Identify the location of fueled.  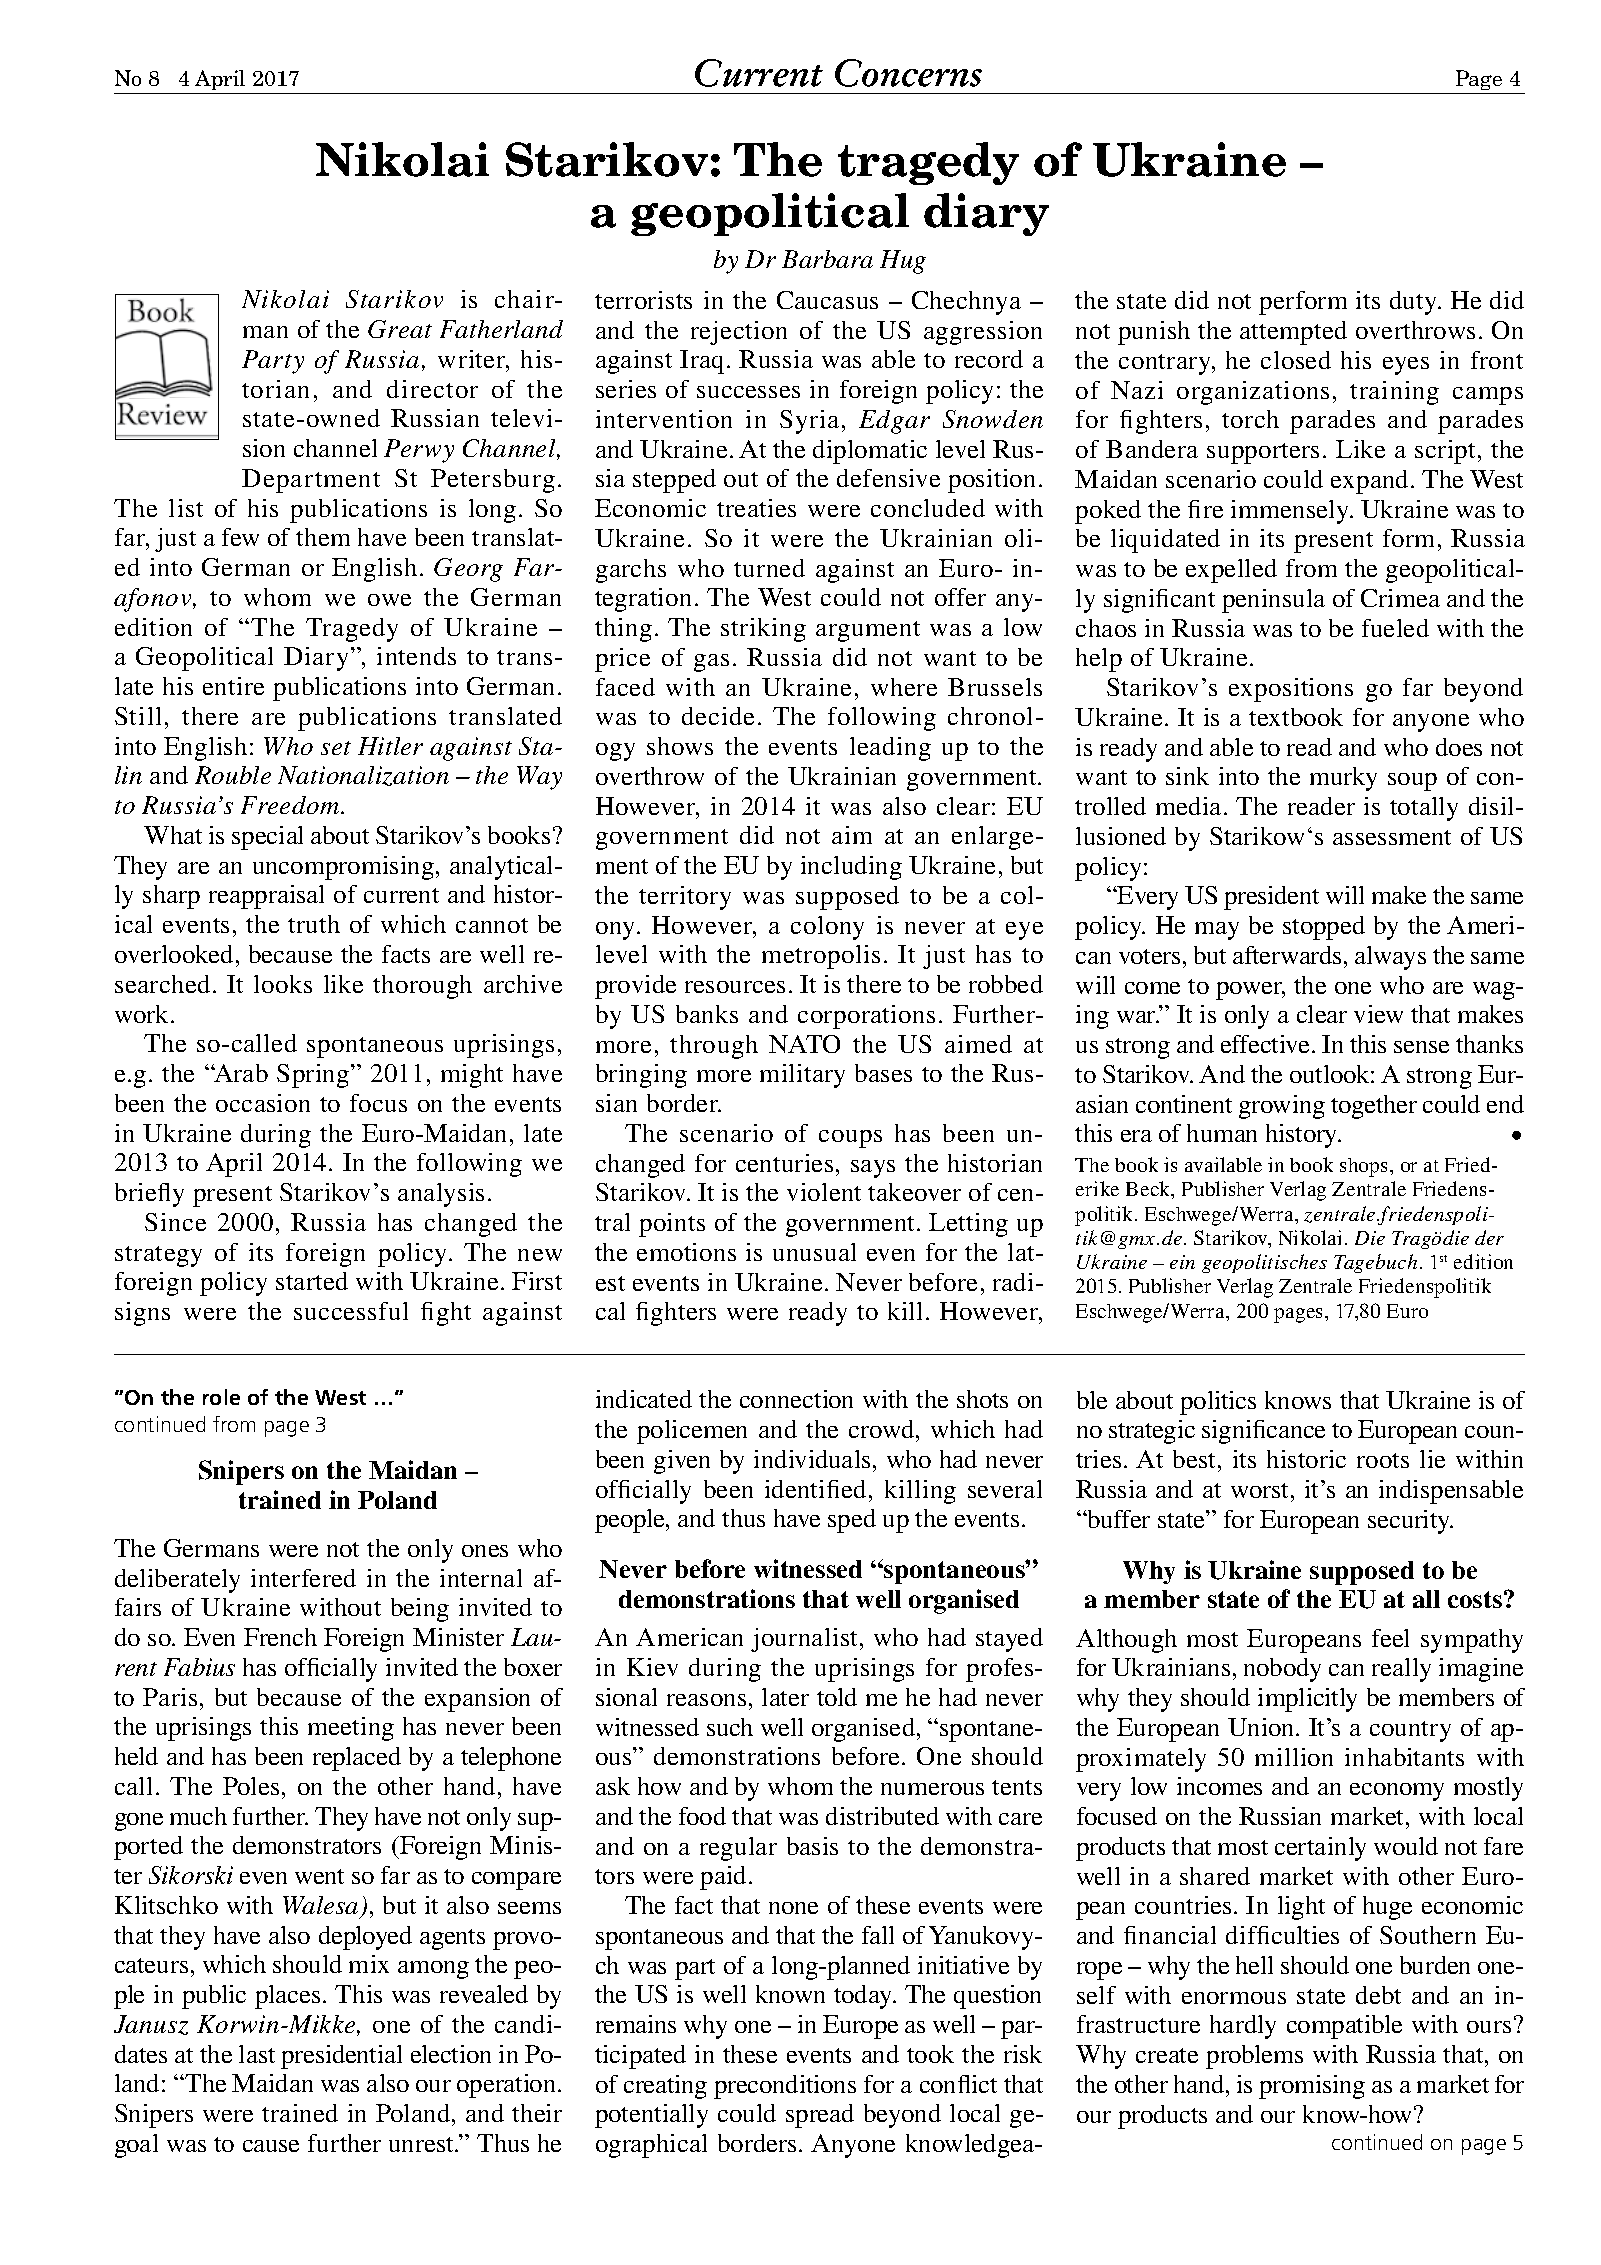
(1395, 628).
